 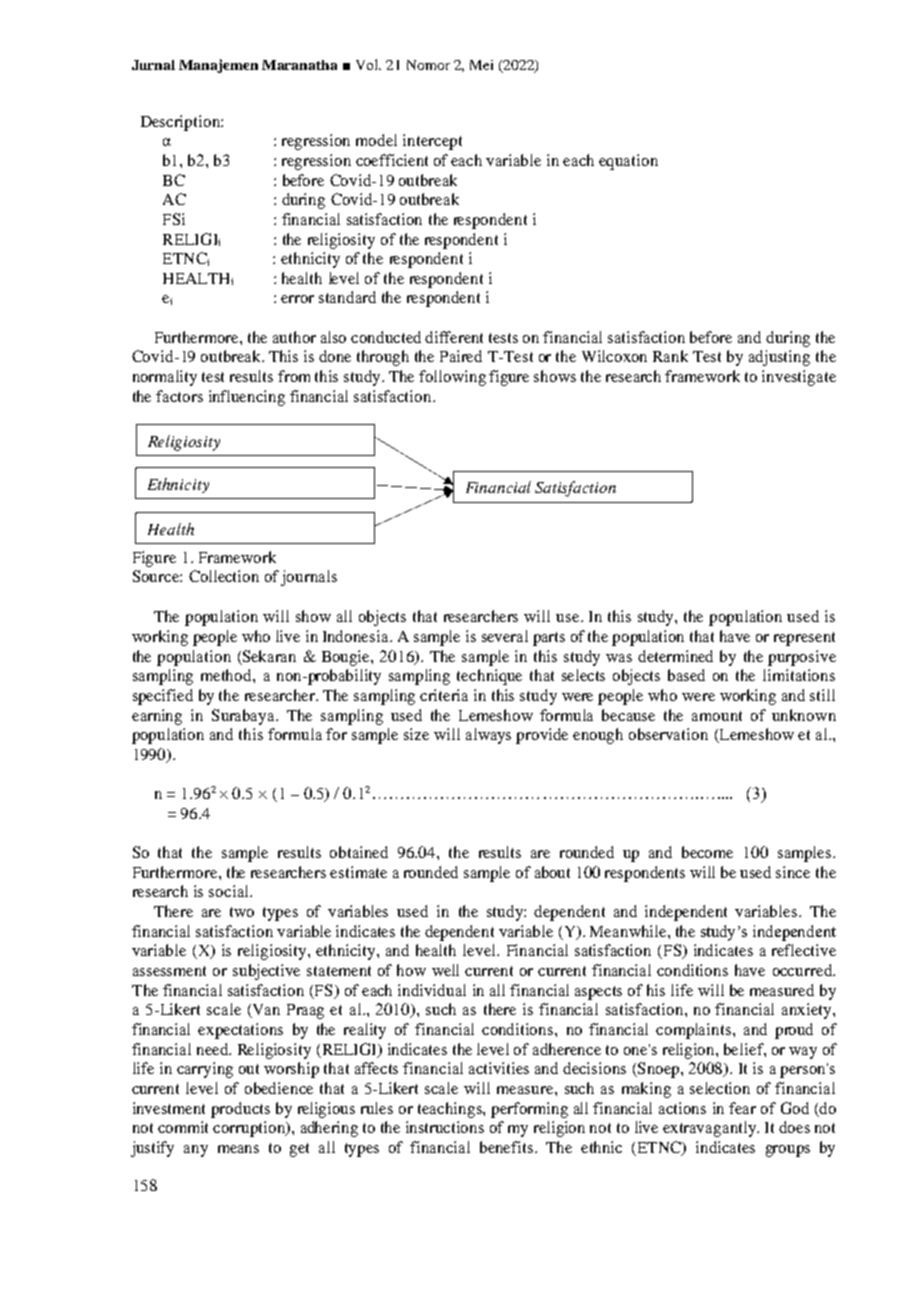 I want to click on Mei, so click(x=481, y=65).
